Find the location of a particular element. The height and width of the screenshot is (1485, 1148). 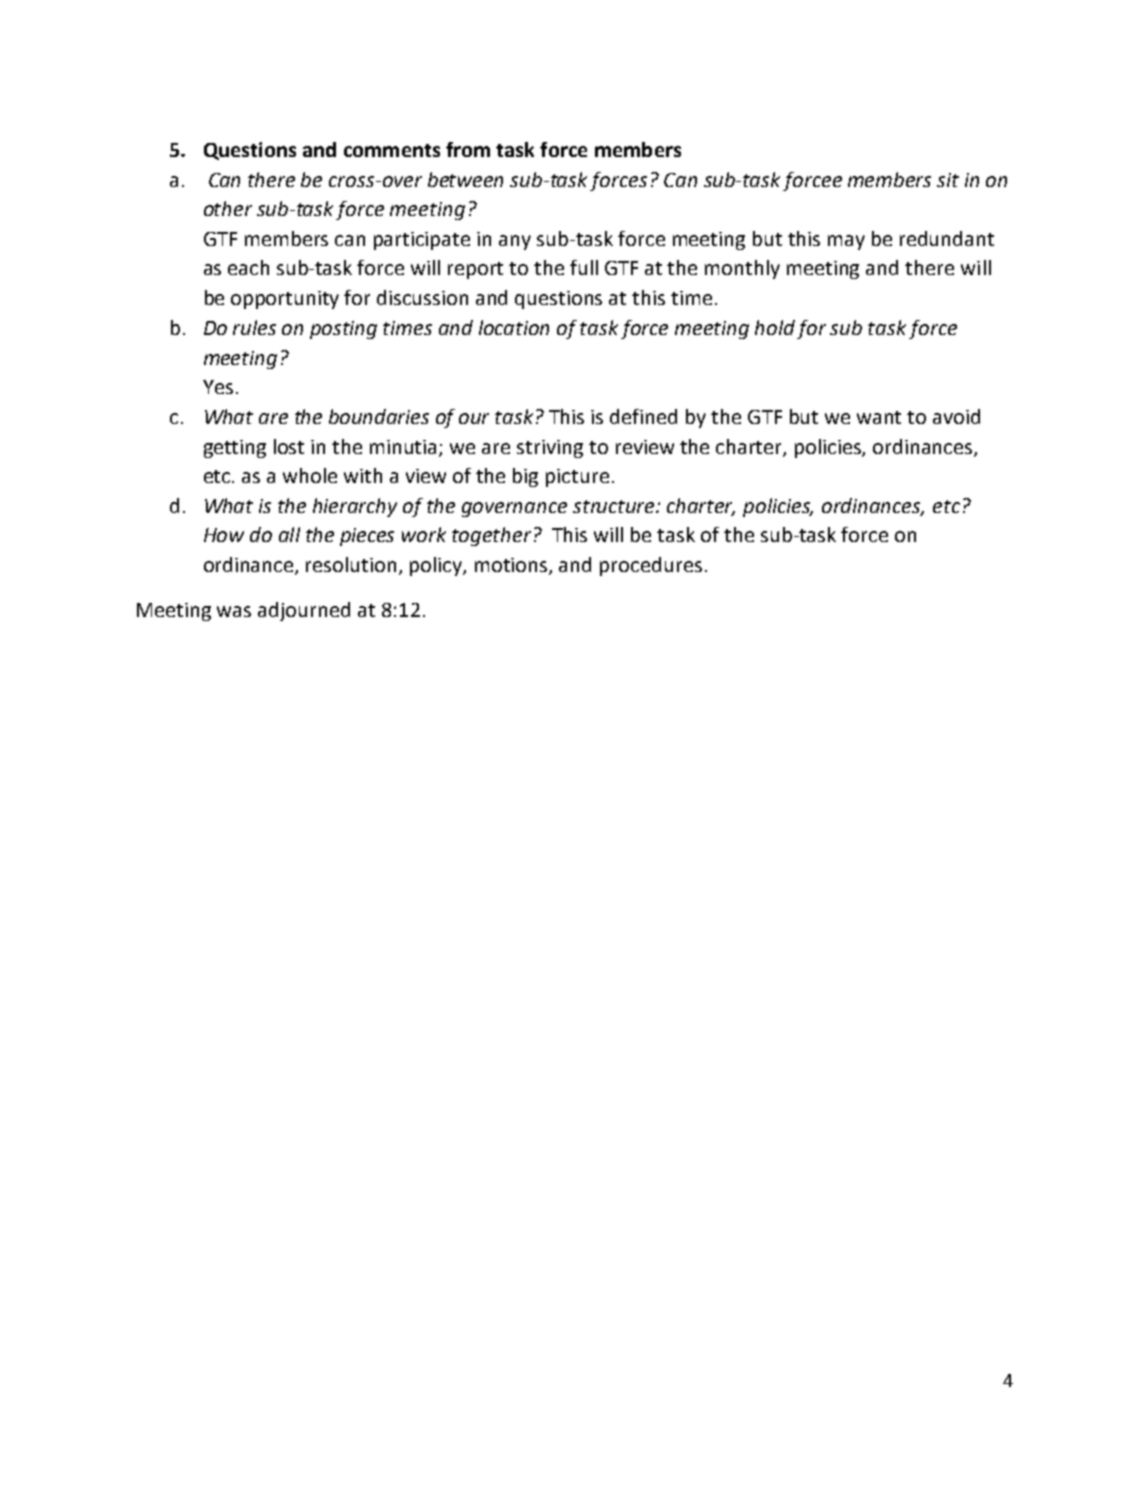

hold is located at coordinates (775, 327).
